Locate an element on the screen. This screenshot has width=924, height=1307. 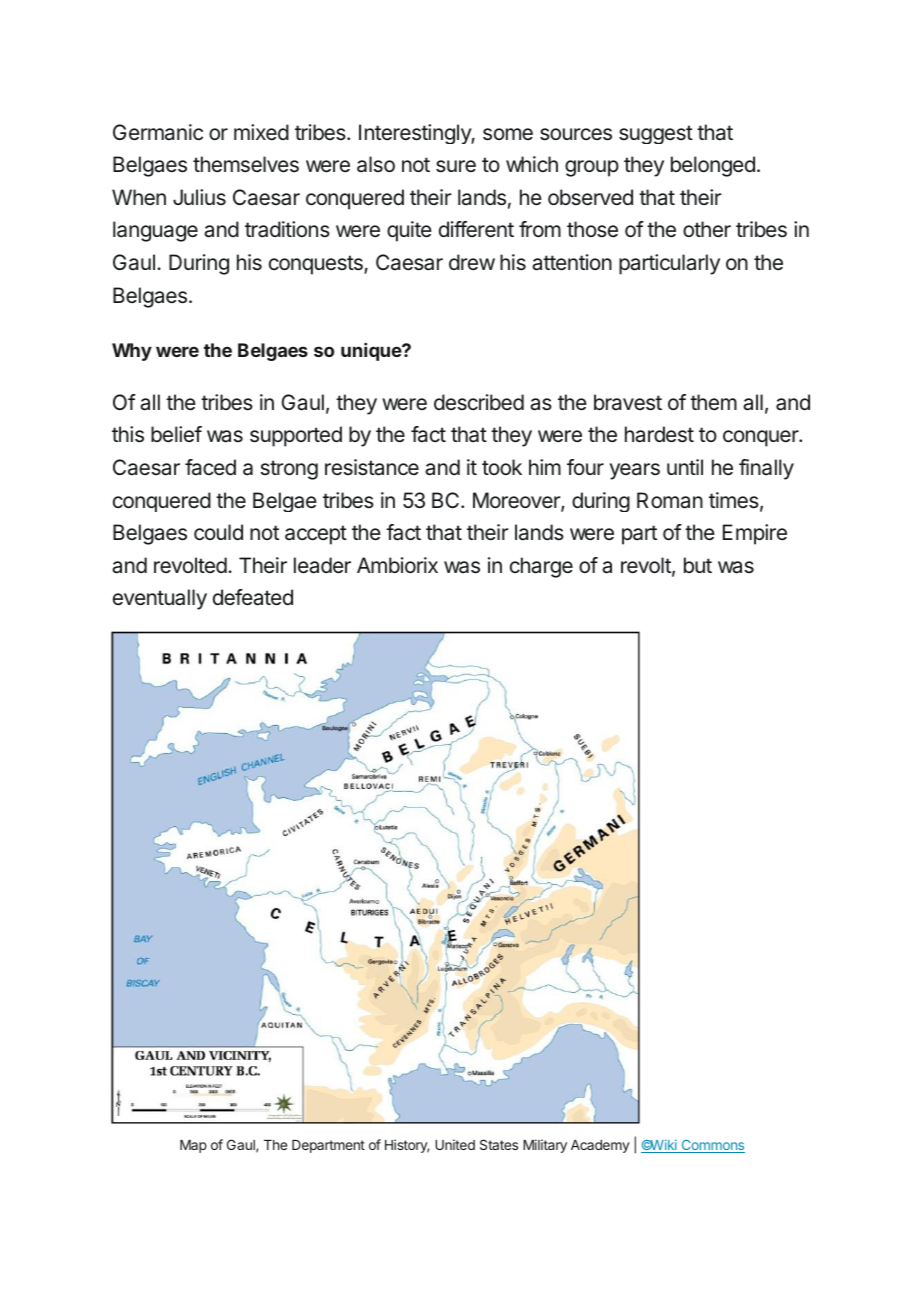
charge is located at coordinates (541, 567).
